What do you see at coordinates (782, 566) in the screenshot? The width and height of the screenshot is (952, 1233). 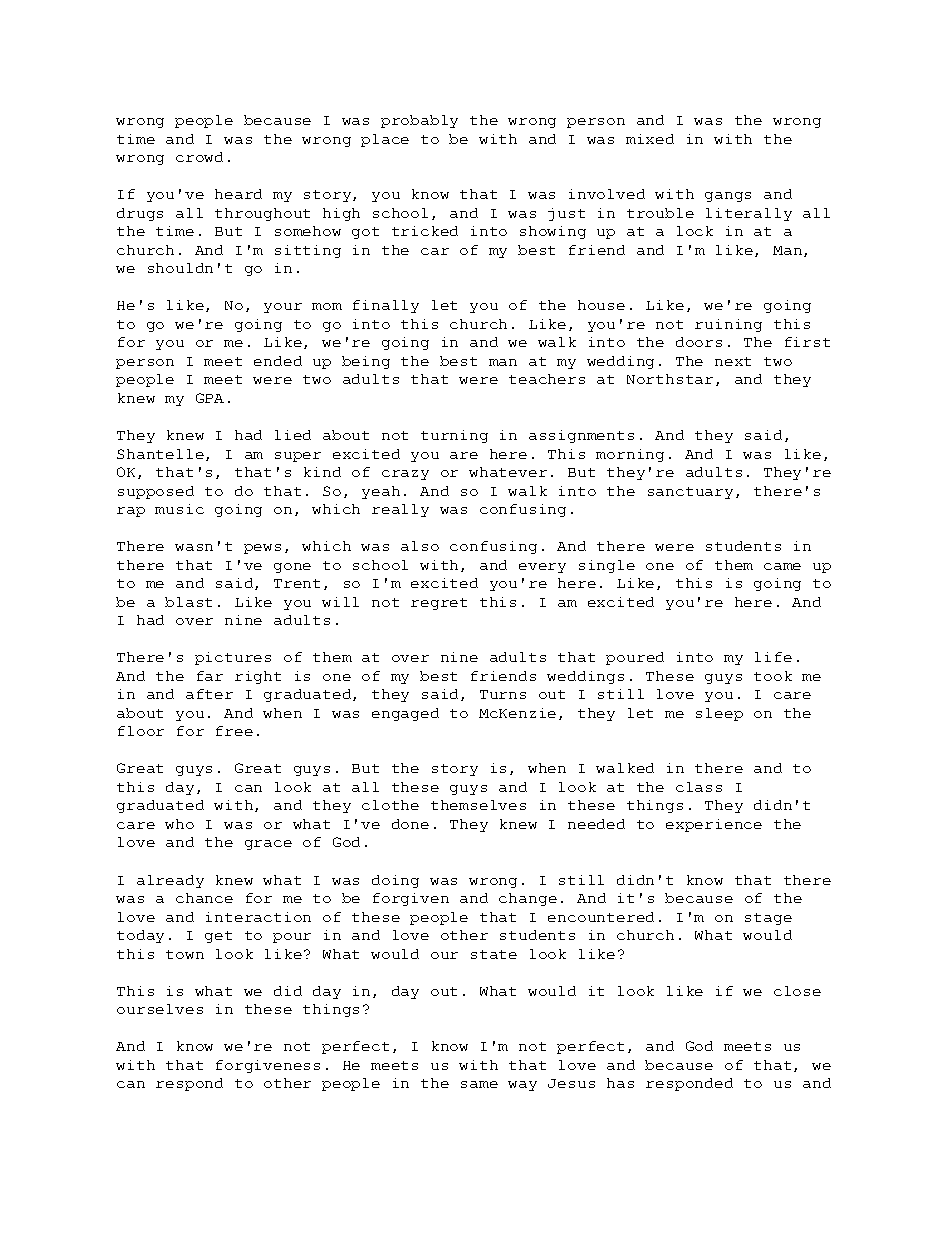 I see `came` at bounding box center [782, 566].
